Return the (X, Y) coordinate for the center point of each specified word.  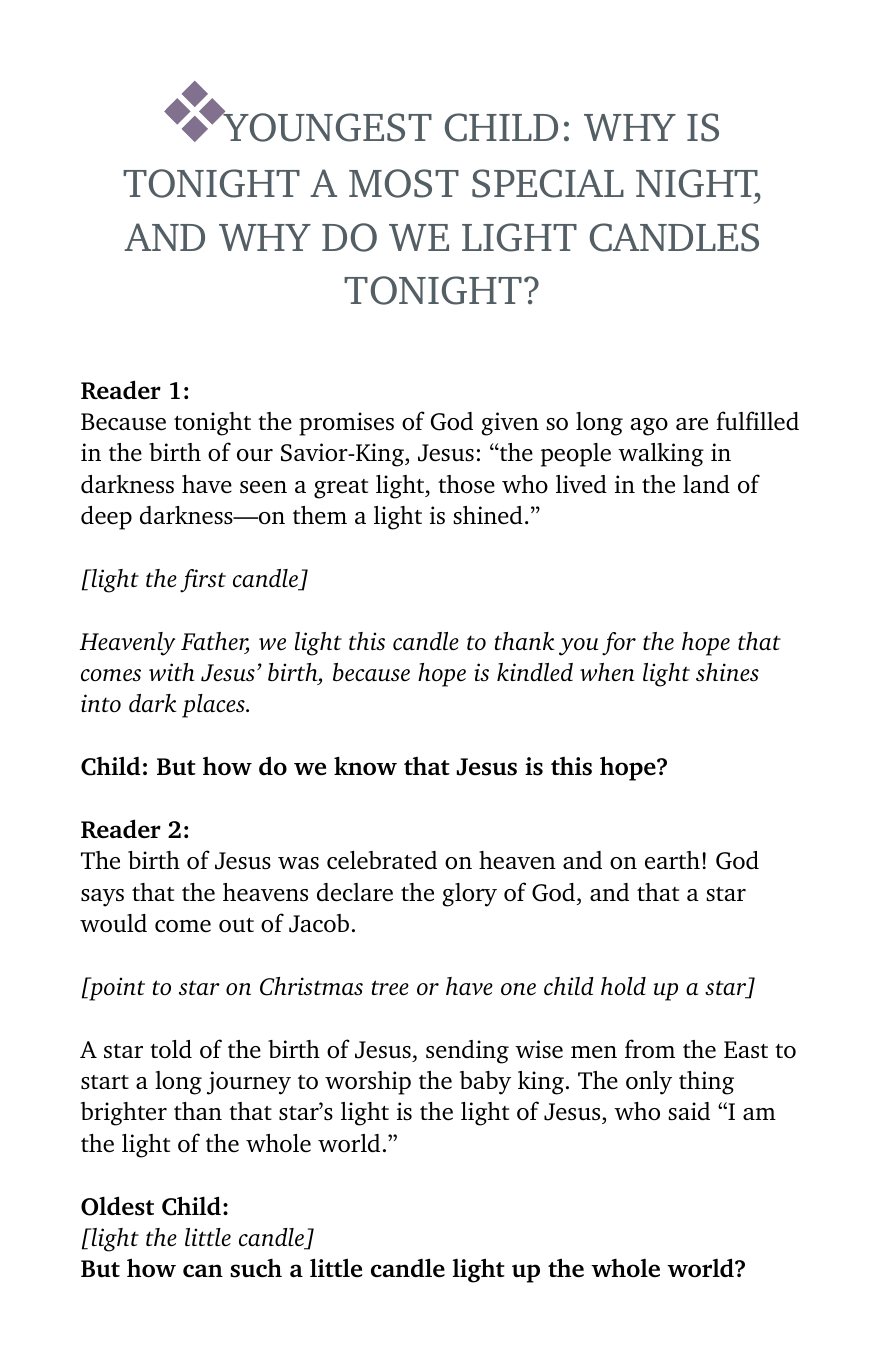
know (365, 765)
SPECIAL (548, 183)
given (510, 424)
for (619, 644)
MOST (404, 183)
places (214, 706)
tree (390, 987)
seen (263, 487)
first (203, 581)
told (171, 1049)
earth (672, 860)
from (650, 1048)
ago (649, 427)
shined (488, 515)
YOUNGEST (327, 126)
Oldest (117, 1206)
